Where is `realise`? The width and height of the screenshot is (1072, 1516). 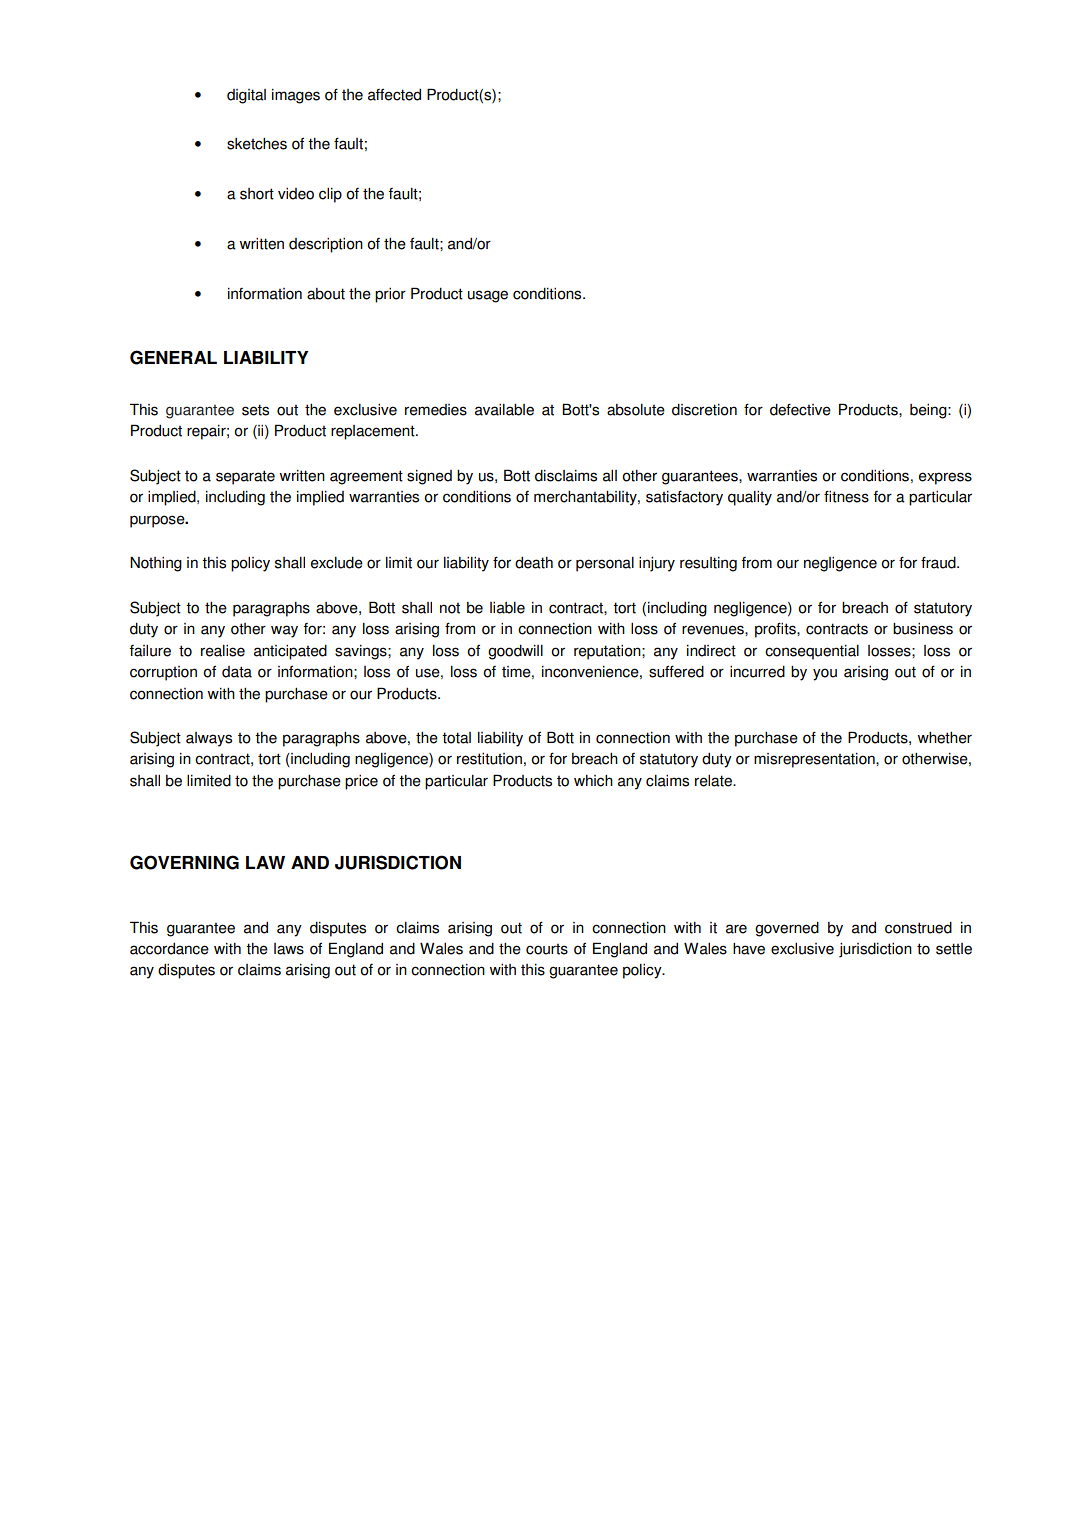
realise is located at coordinates (223, 651).
